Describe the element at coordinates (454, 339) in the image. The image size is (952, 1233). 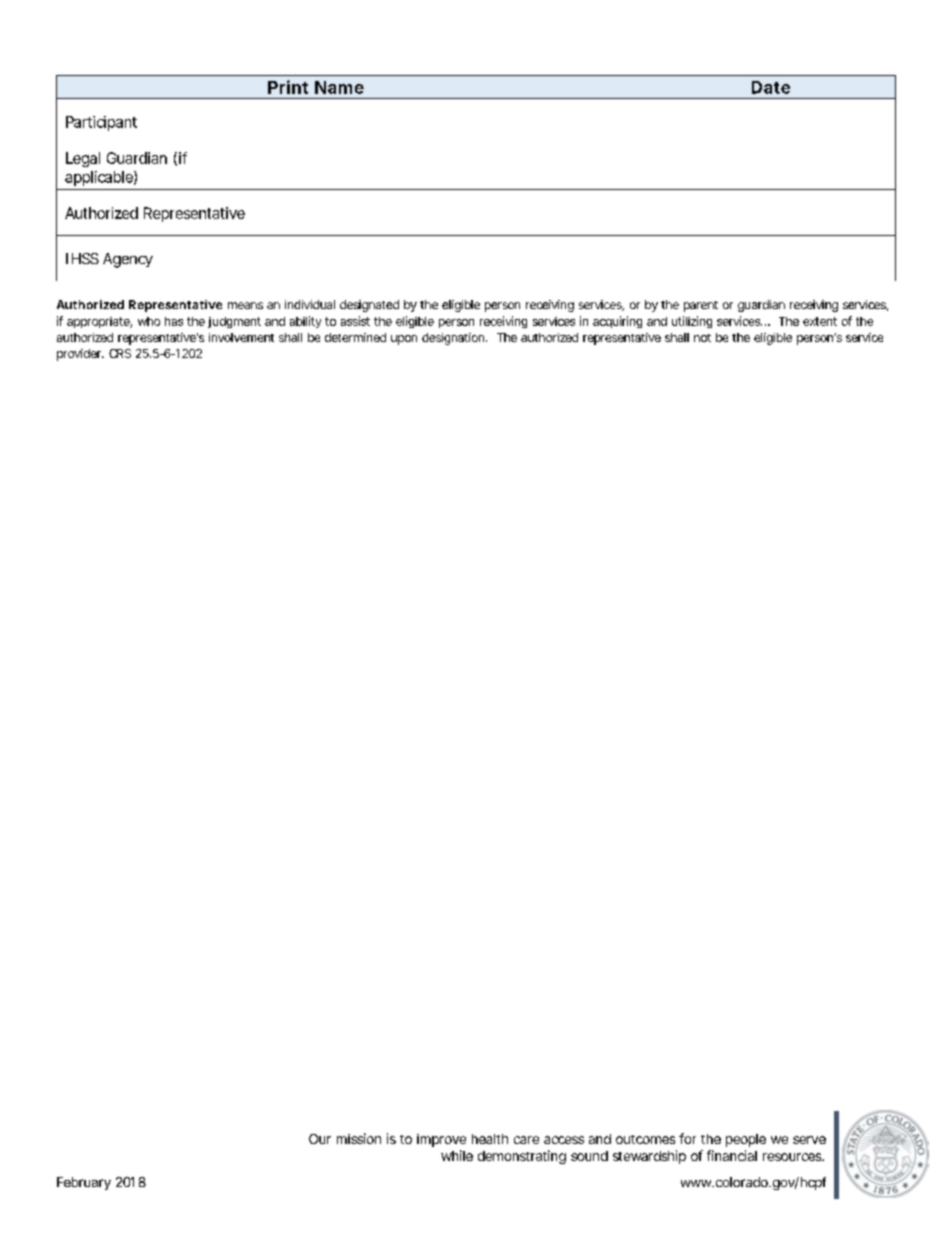
I see `designation` at that location.
